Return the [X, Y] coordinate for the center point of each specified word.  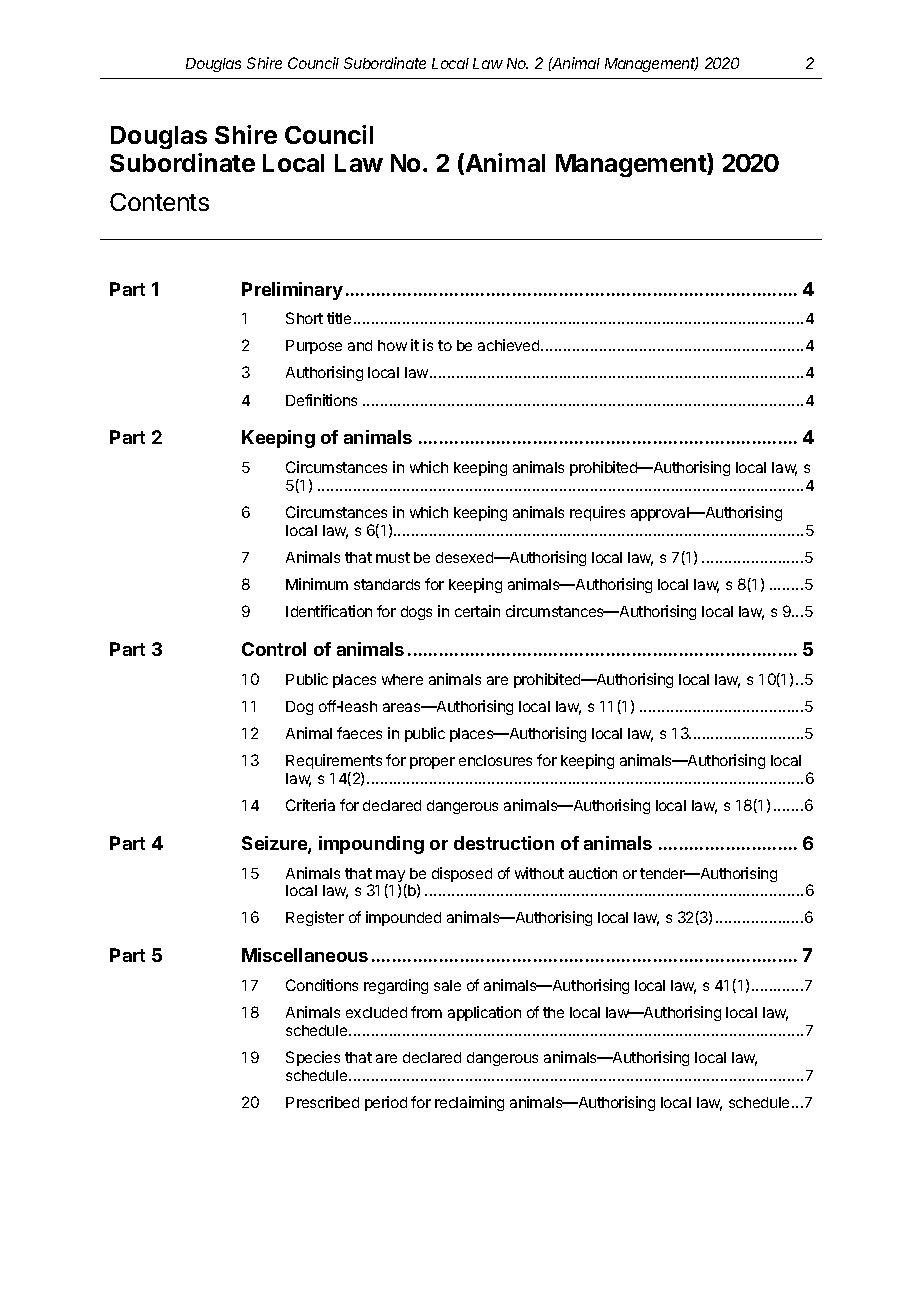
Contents [159, 202]
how [392, 345]
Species [313, 1058]
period [386, 1103]
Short [304, 318]
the [553, 1012]
